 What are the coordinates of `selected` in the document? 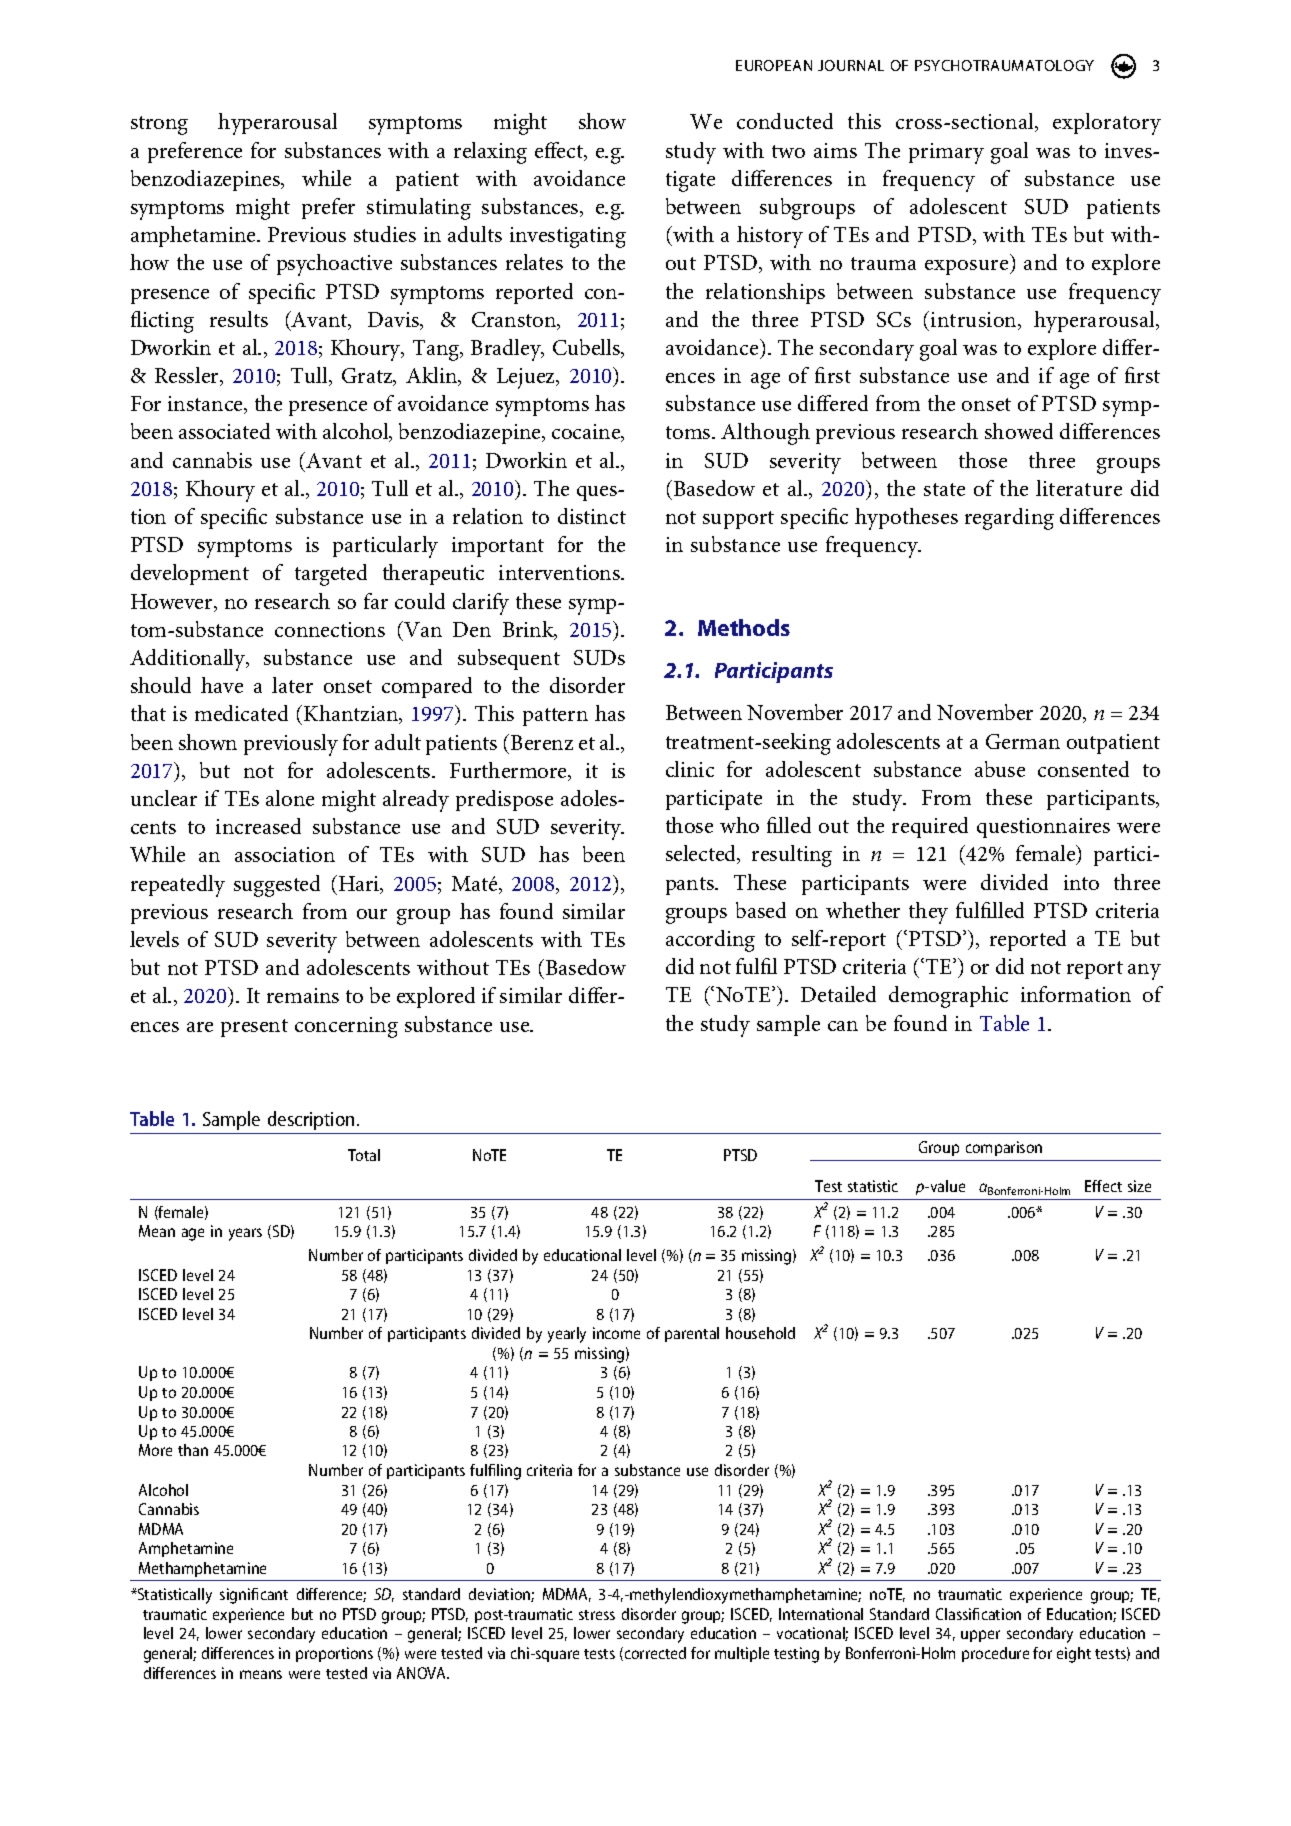 It's located at (702, 854).
